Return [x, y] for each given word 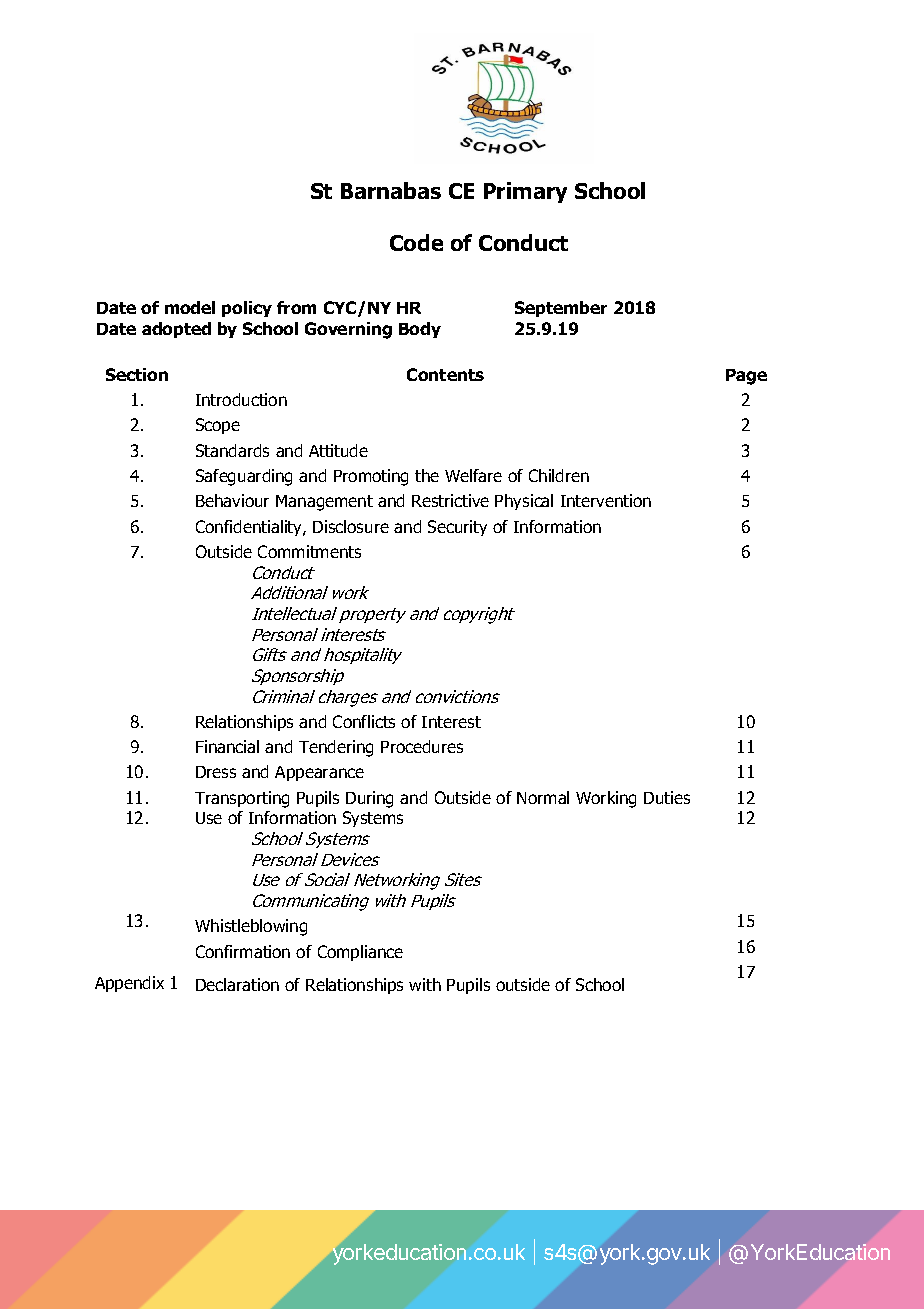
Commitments [309, 551]
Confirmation [243, 951]
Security [457, 528]
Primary [525, 192]
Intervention [606, 500]
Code [416, 242]
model [190, 307]
